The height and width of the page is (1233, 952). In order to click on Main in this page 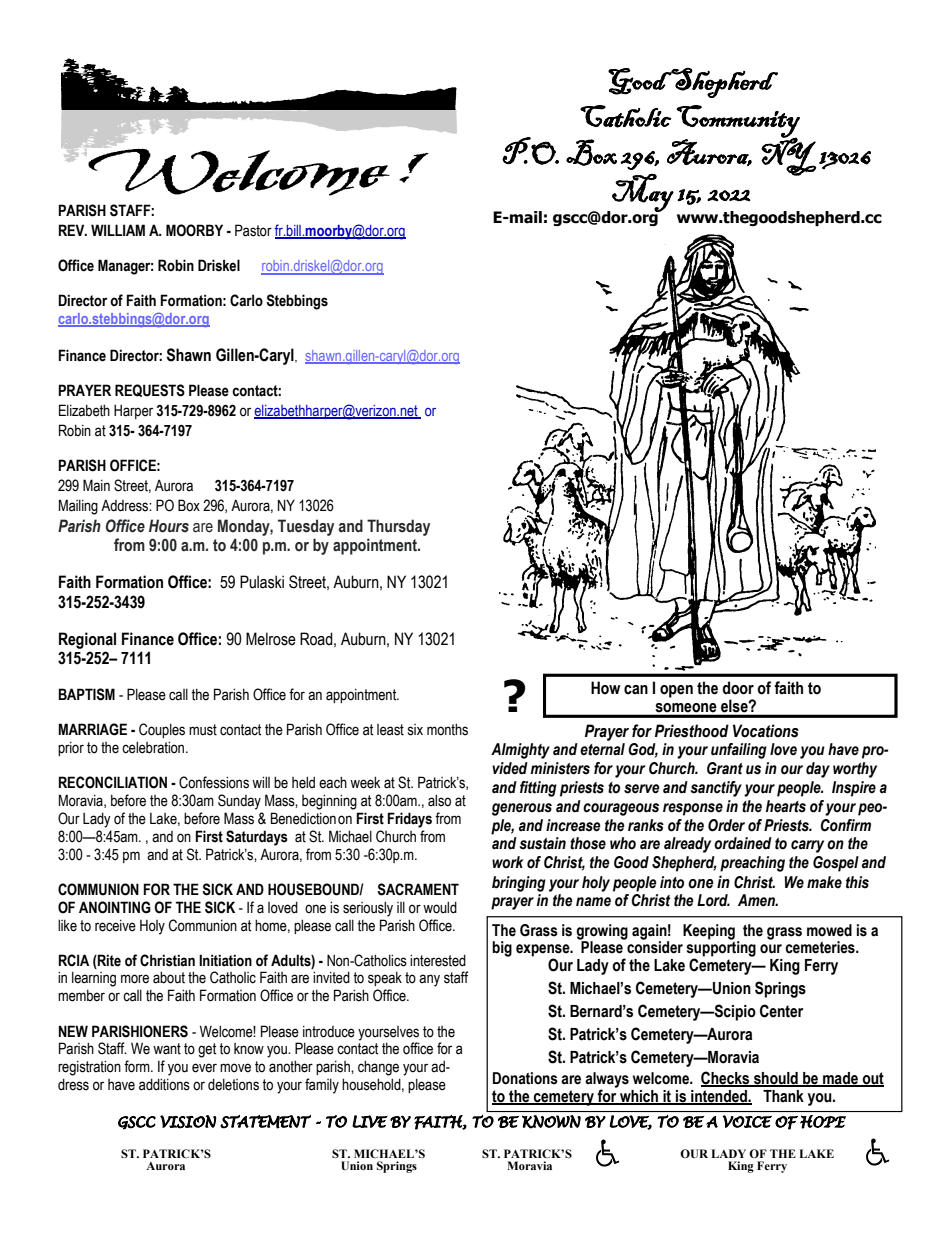, I will do `click(96, 485)`.
